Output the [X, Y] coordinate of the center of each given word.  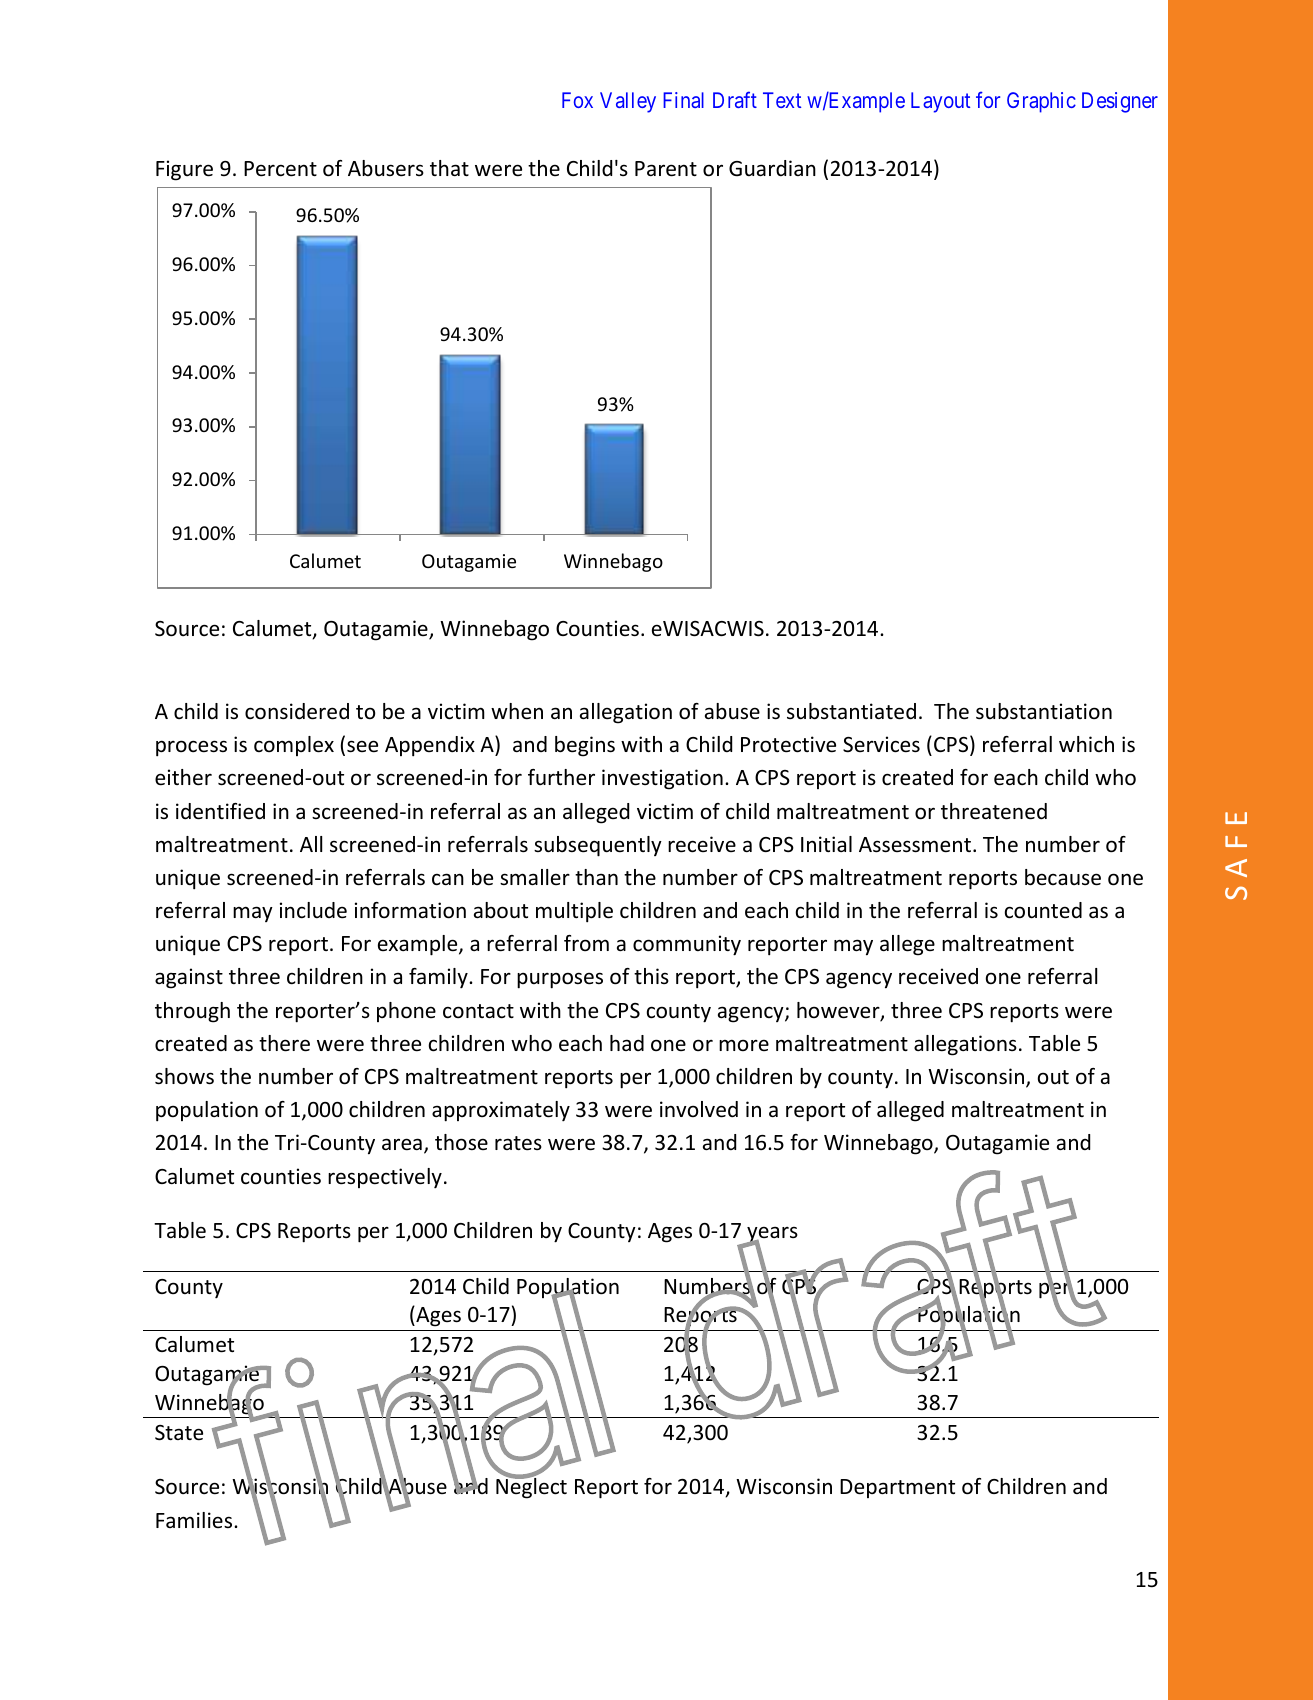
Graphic [1041, 102]
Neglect [531, 1487]
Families [195, 1520]
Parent [666, 169]
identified [220, 811]
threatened [994, 811]
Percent [280, 169]
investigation [662, 779]
